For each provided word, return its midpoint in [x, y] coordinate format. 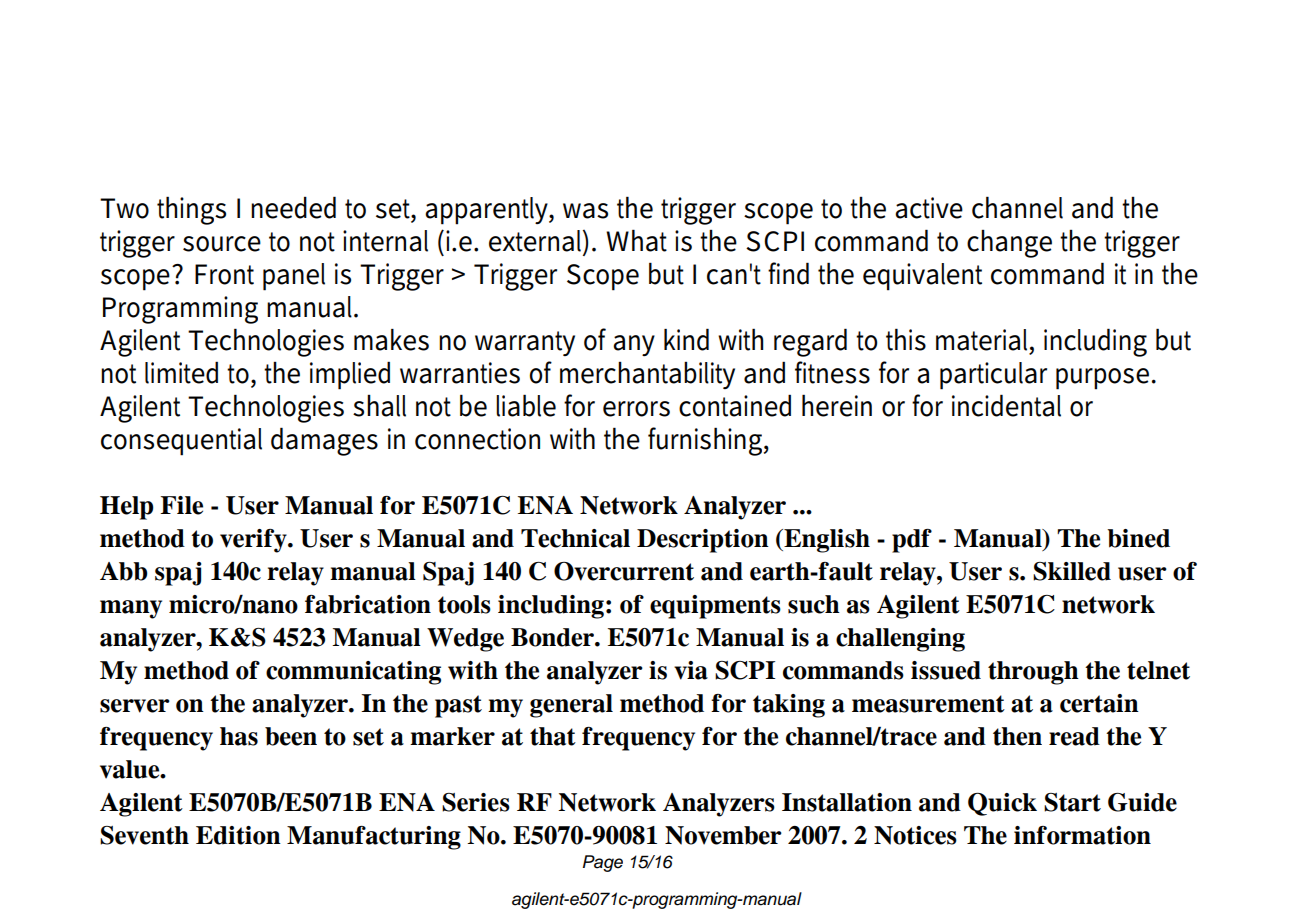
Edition [238, 835]
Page [603, 863]
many [131, 609]
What [636, 240]
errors [636, 409]
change [1009, 244]
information [1082, 835]
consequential [181, 442]
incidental [1006, 405]
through [1033, 673]
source [222, 244]
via [691, 670]
